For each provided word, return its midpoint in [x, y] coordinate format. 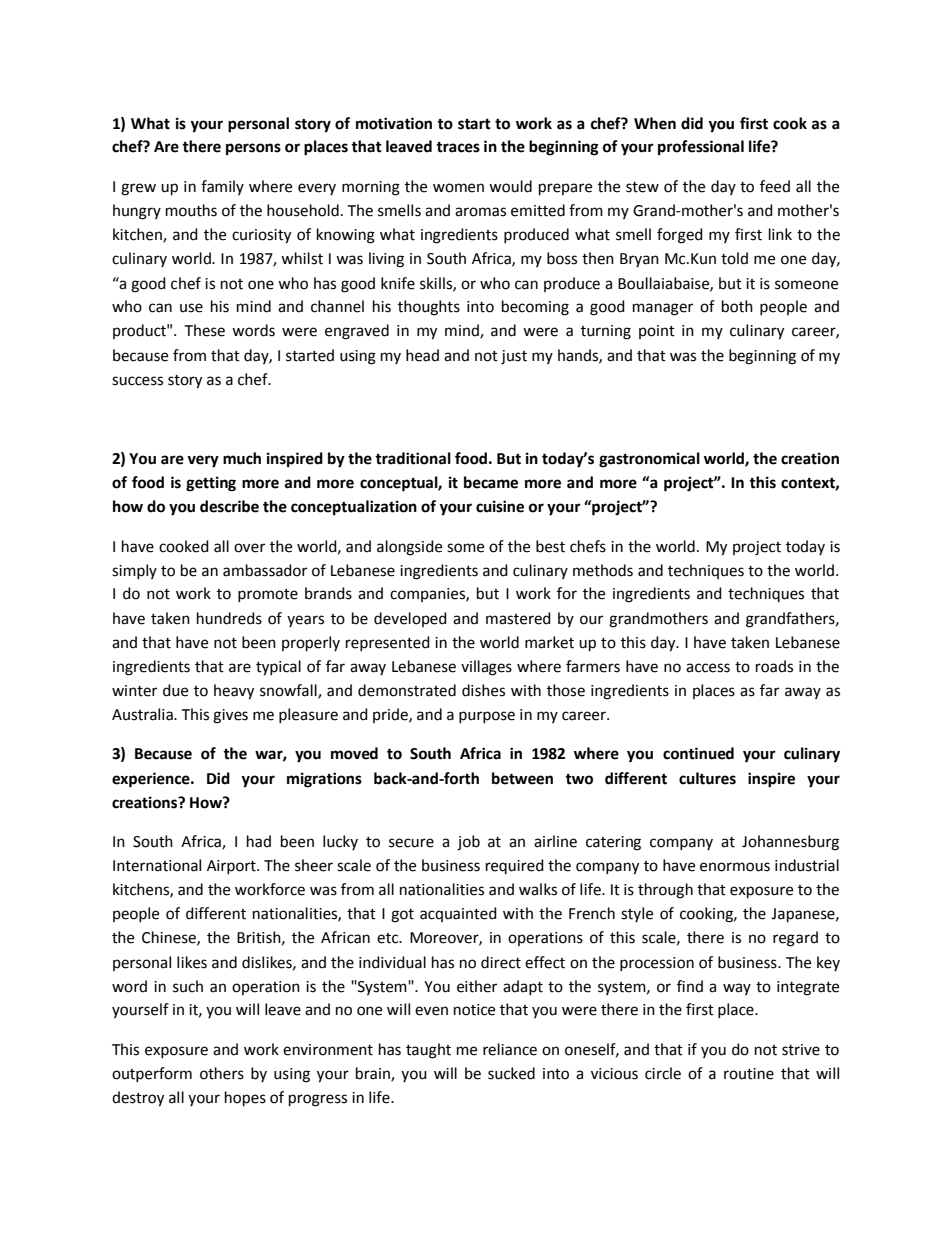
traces [458, 147]
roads [774, 666]
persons [253, 149]
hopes [245, 1099]
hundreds [229, 618]
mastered [518, 618]
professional [701, 148]
